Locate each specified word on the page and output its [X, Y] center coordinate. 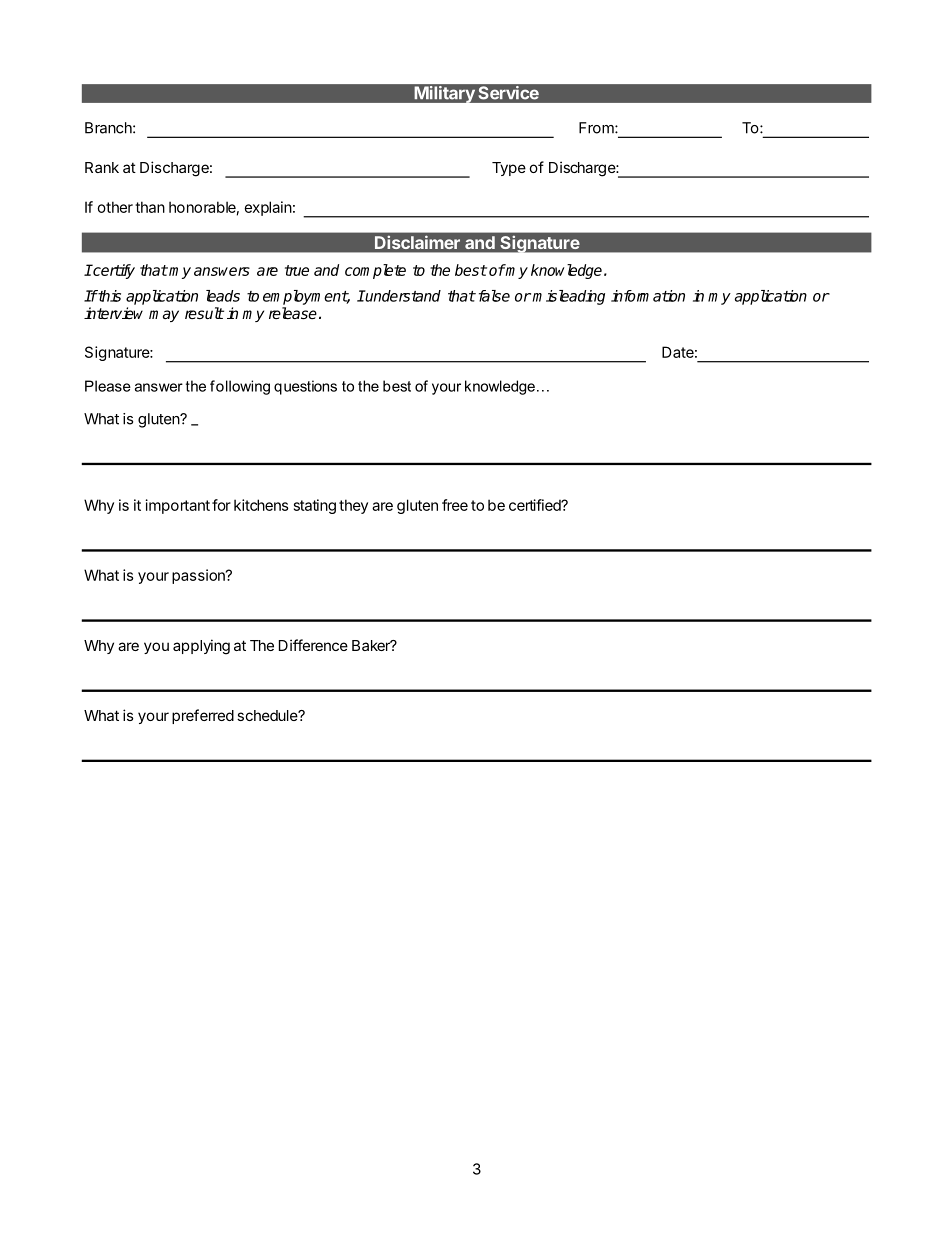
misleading [569, 297]
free [455, 505]
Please [108, 386]
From [597, 128]
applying [201, 647]
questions [305, 387]
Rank [102, 167]
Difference [313, 645]
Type [509, 169]
